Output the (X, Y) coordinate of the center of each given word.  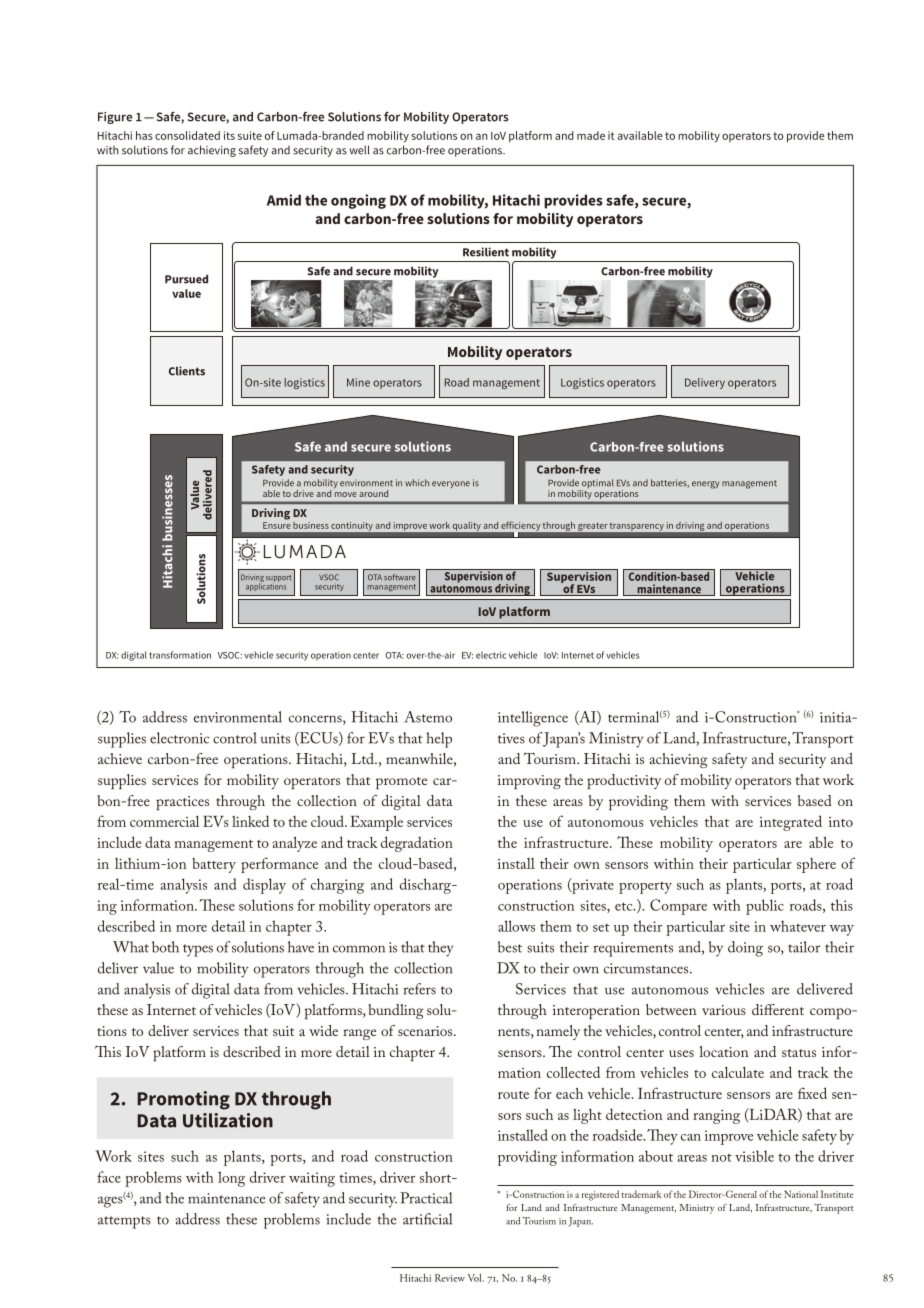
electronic (179, 738)
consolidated (187, 135)
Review (450, 1278)
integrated (791, 823)
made (591, 135)
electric (491, 655)
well (359, 150)
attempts (124, 1222)
